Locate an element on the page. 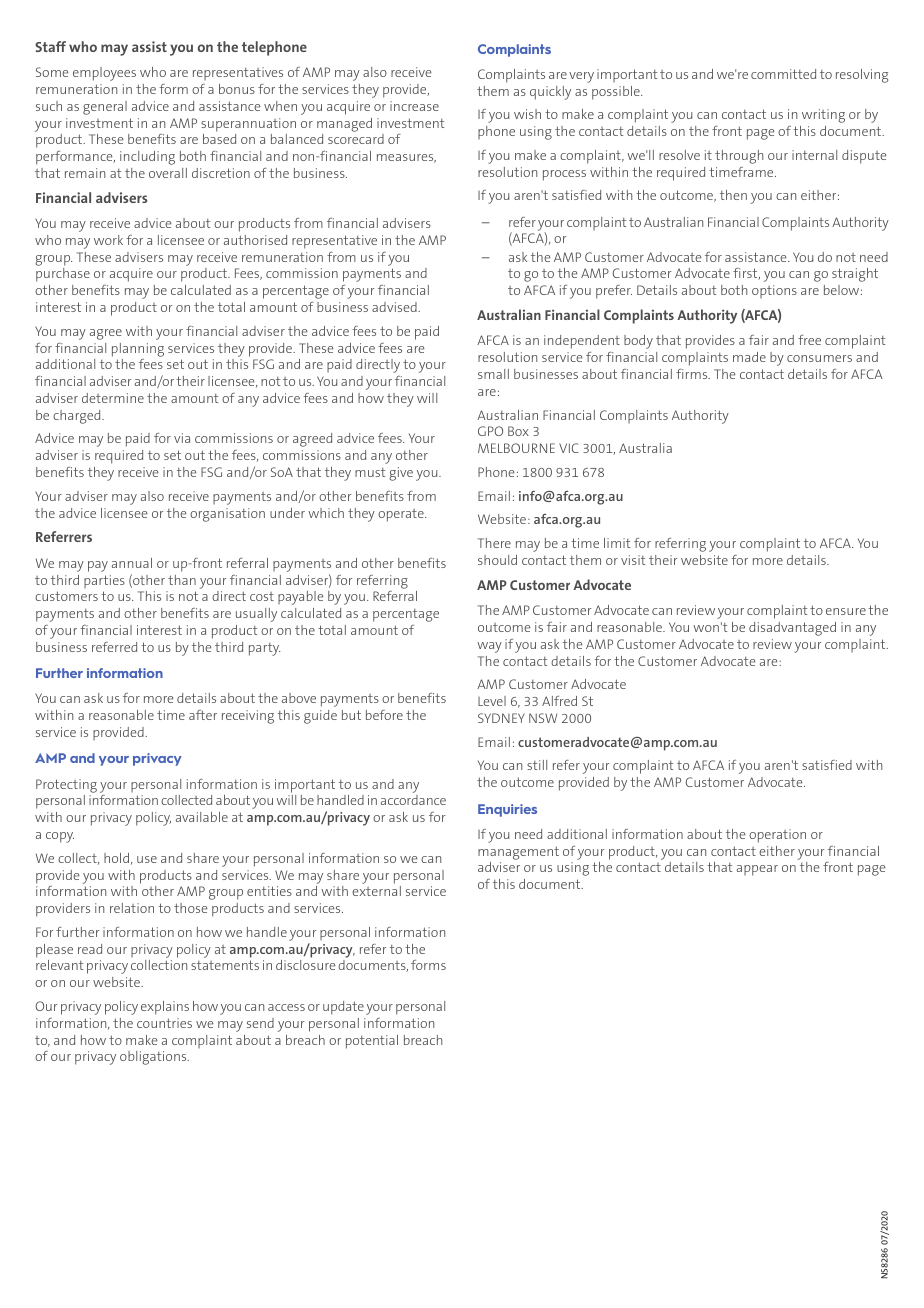  employees is located at coordinates (104, 74).
